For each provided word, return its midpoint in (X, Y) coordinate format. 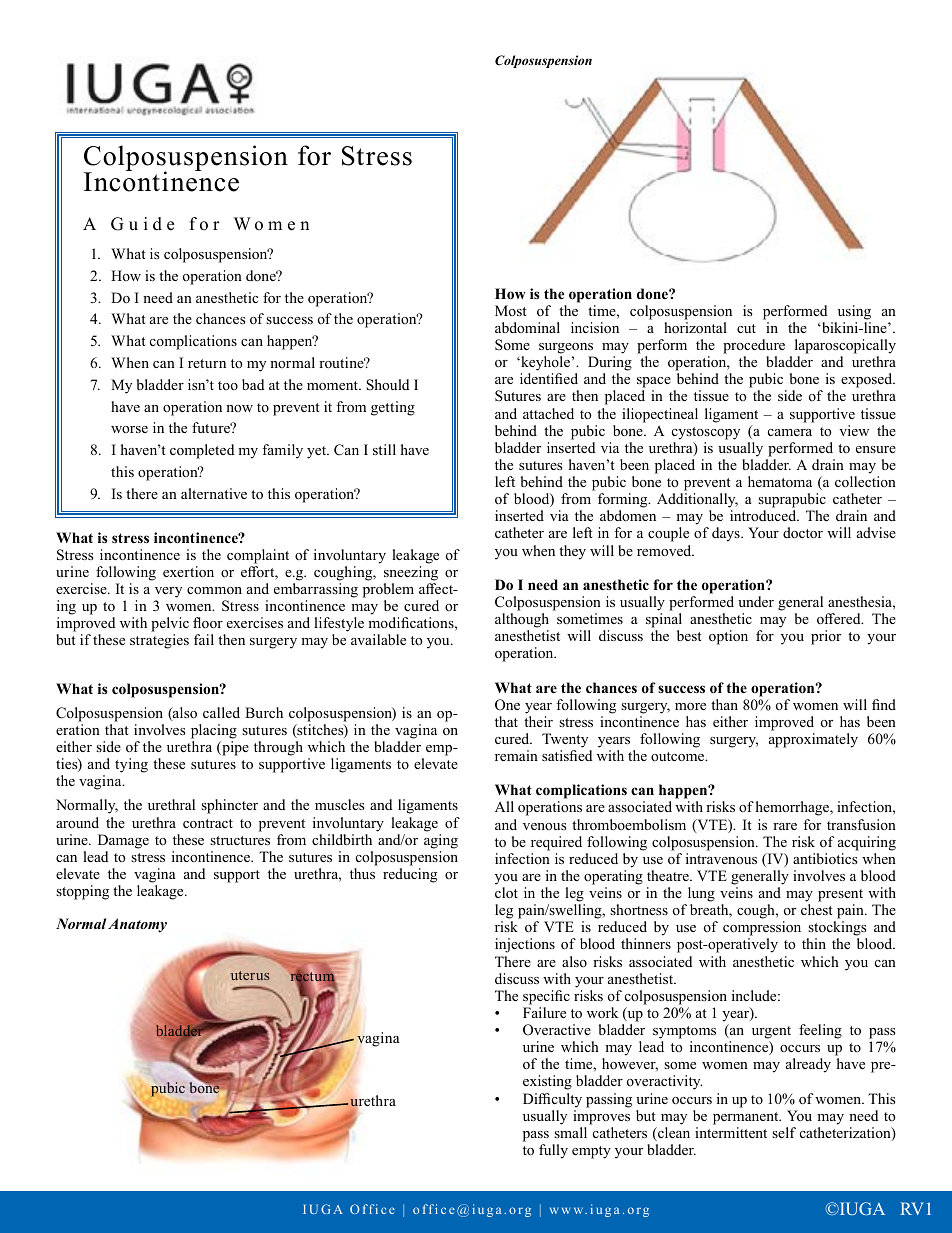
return (207, 363)
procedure (754, 346)
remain (516, 755)
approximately (813, 740)
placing (214, 731)
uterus (250, 975)
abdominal (527, 327)
